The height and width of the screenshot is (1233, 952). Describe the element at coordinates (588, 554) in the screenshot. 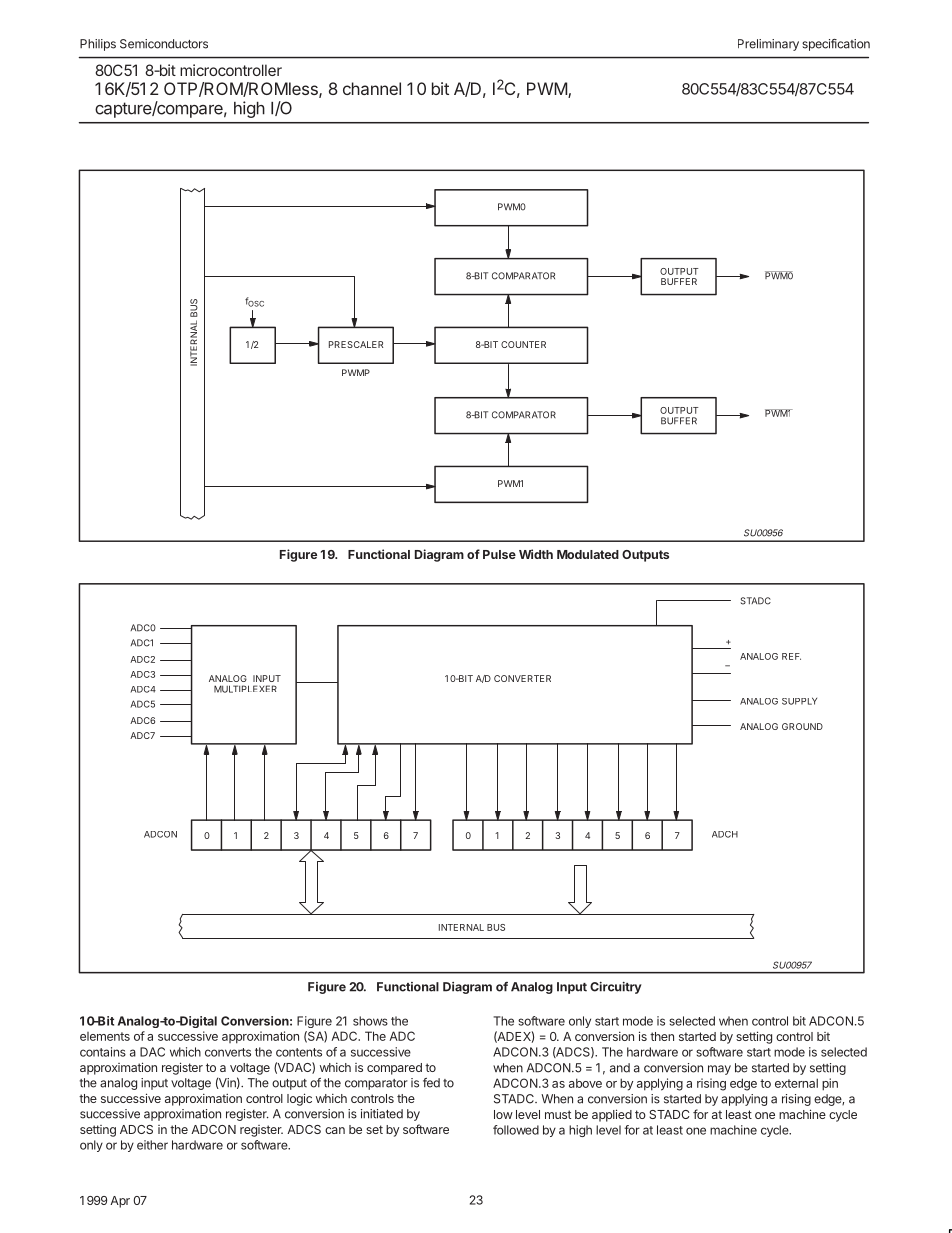

I see `Modulated` at that location.
